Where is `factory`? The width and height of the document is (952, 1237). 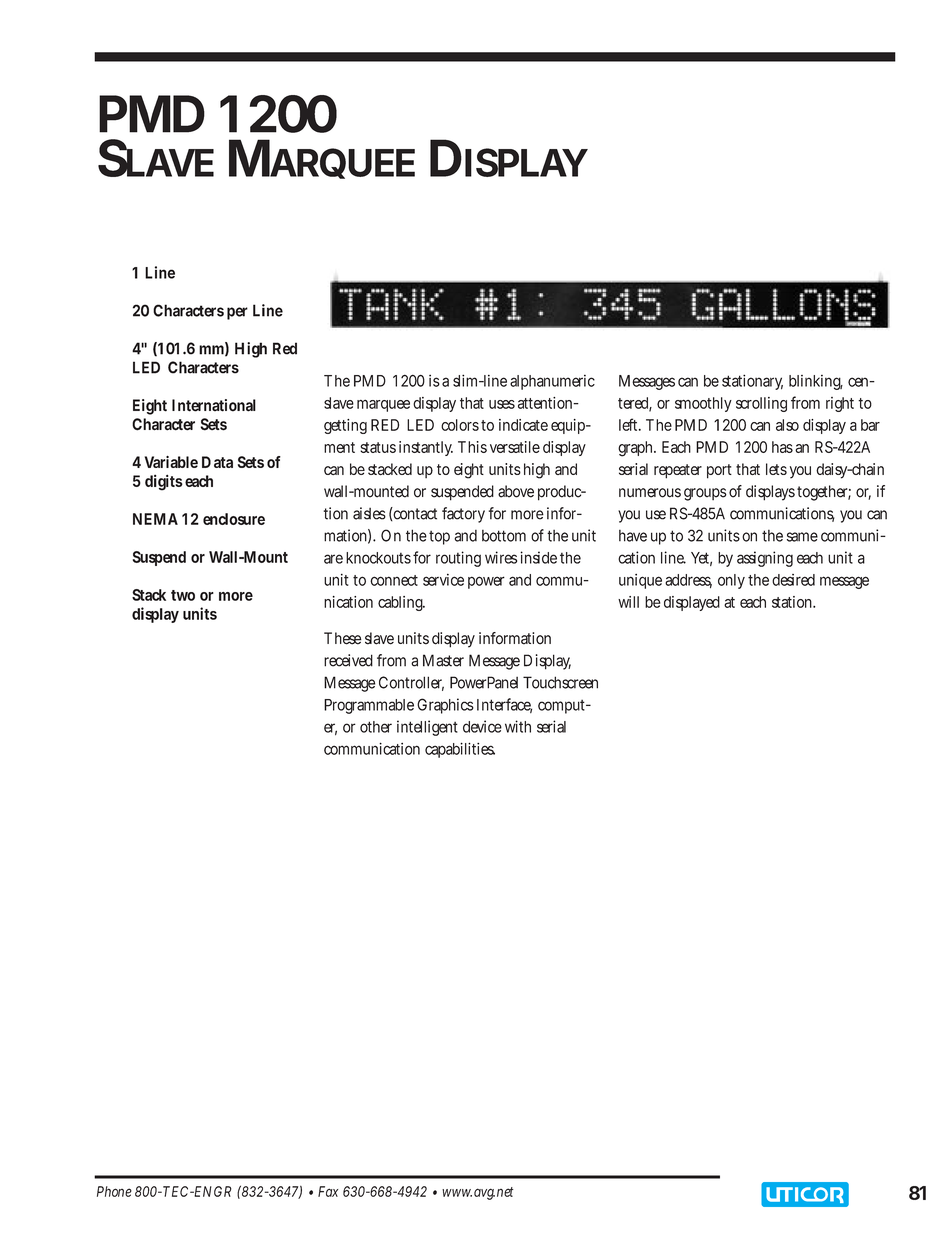
factory is located at coordinates (463, 515).
